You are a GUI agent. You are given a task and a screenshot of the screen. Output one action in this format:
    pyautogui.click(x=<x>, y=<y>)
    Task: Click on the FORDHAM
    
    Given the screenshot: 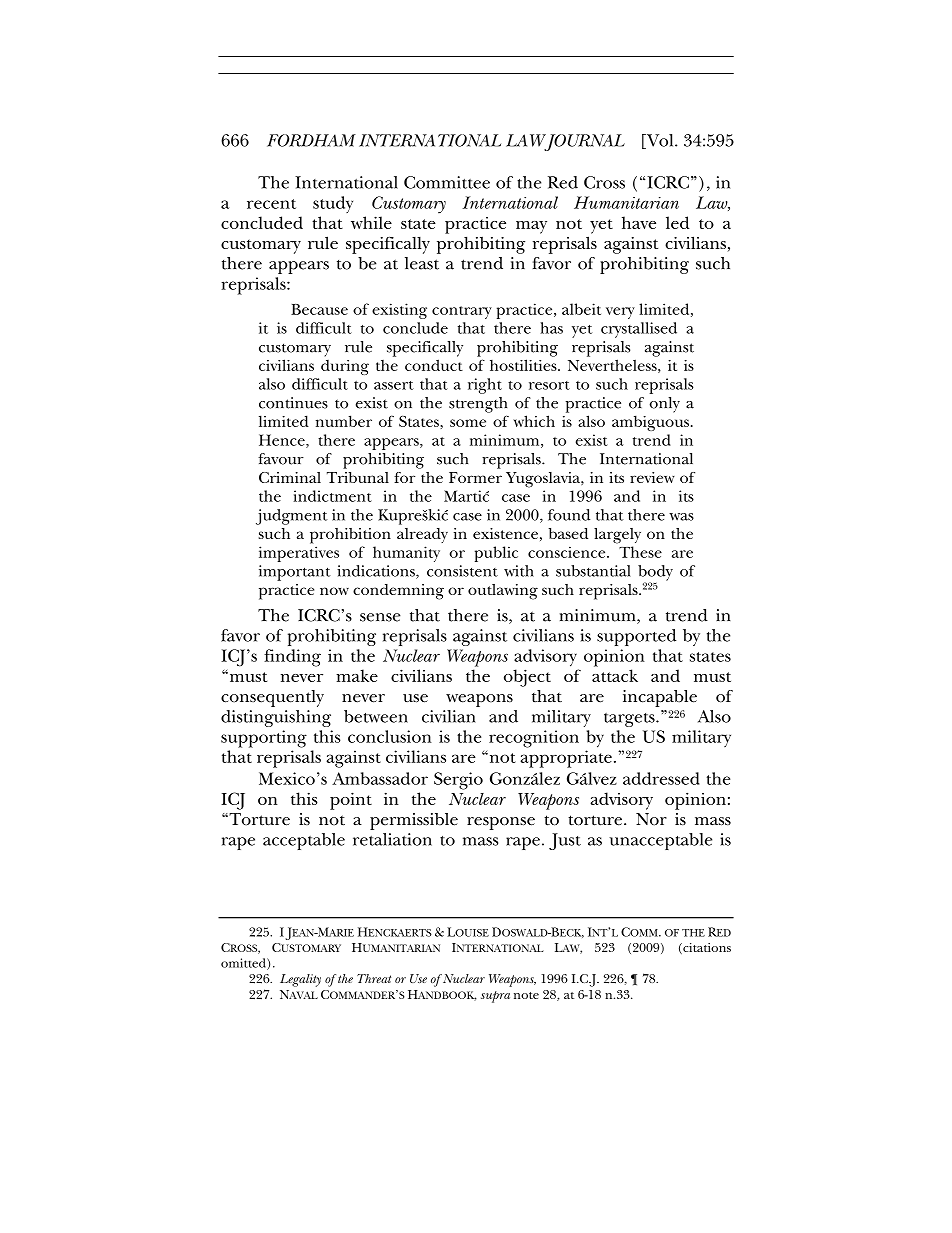 What is the action you would take?
    pyautogui.click(x=311, y=140)
